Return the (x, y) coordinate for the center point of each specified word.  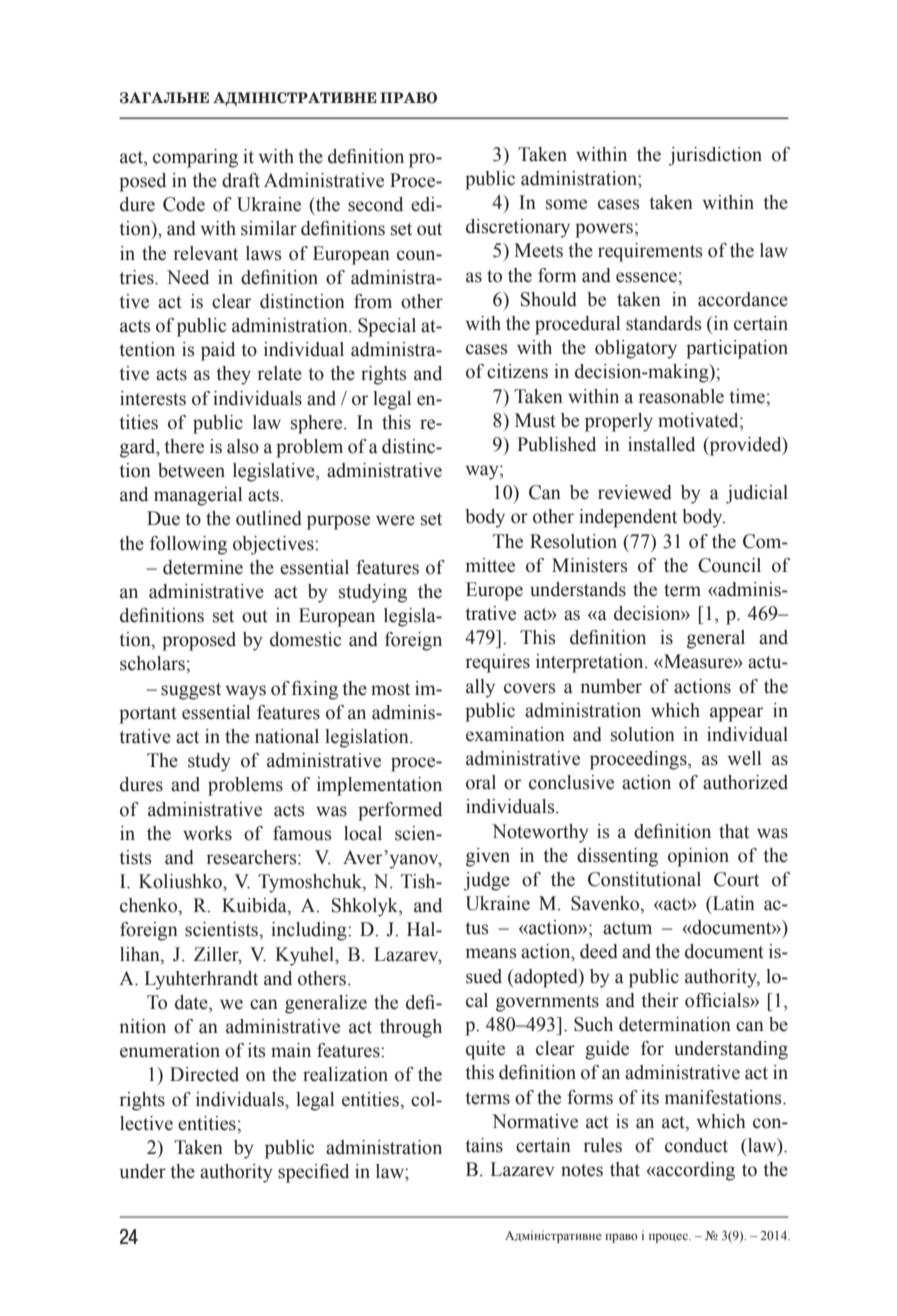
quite (485, 1050)
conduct (696, 1145)
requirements (650, 252)
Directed (204, 1074)
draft (241, 180)
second (375, 204)
